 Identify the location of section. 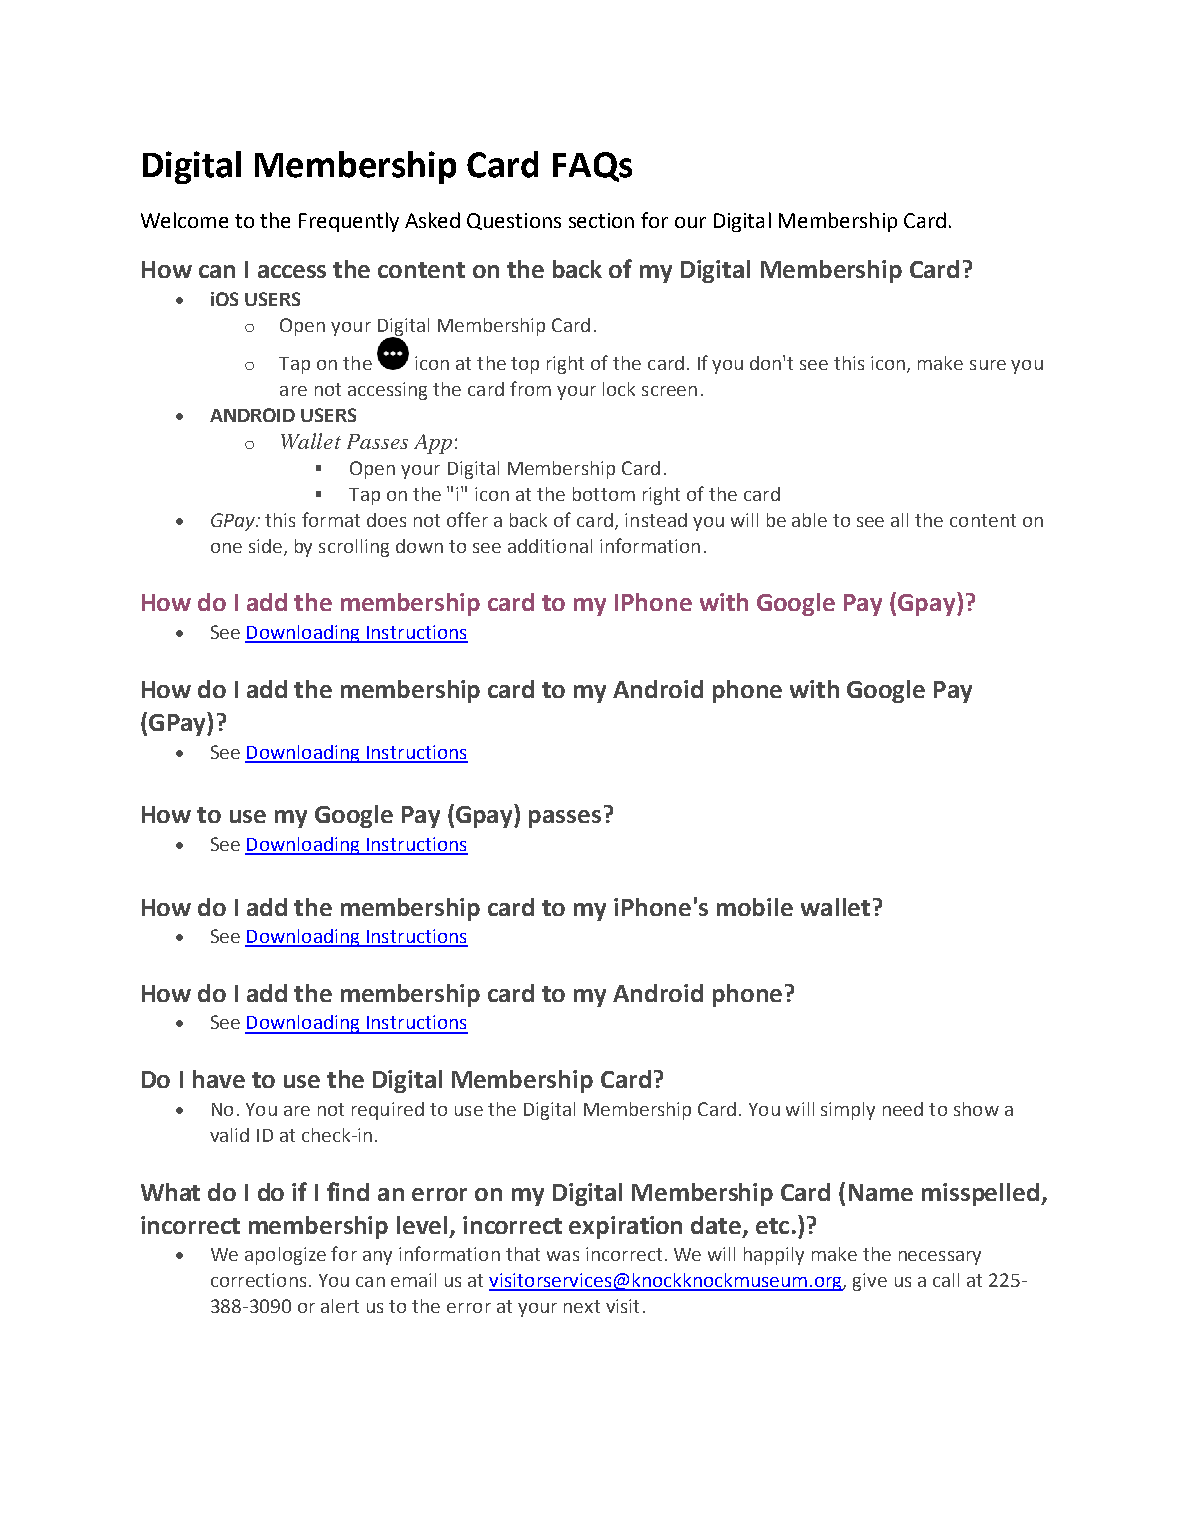
(601, 220).
